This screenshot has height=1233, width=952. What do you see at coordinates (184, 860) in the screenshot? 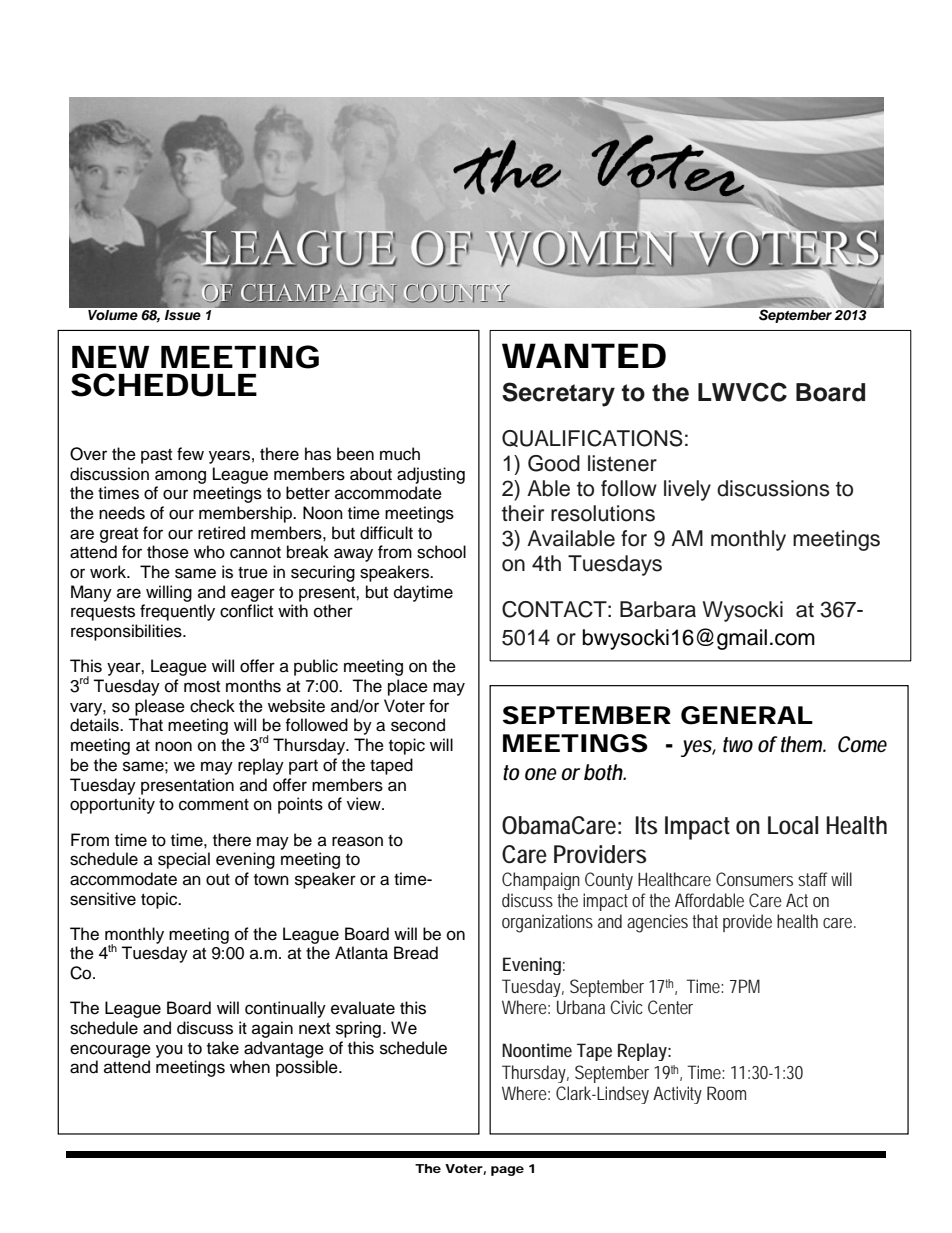
I see `special` at bounding box center [184, 860].
